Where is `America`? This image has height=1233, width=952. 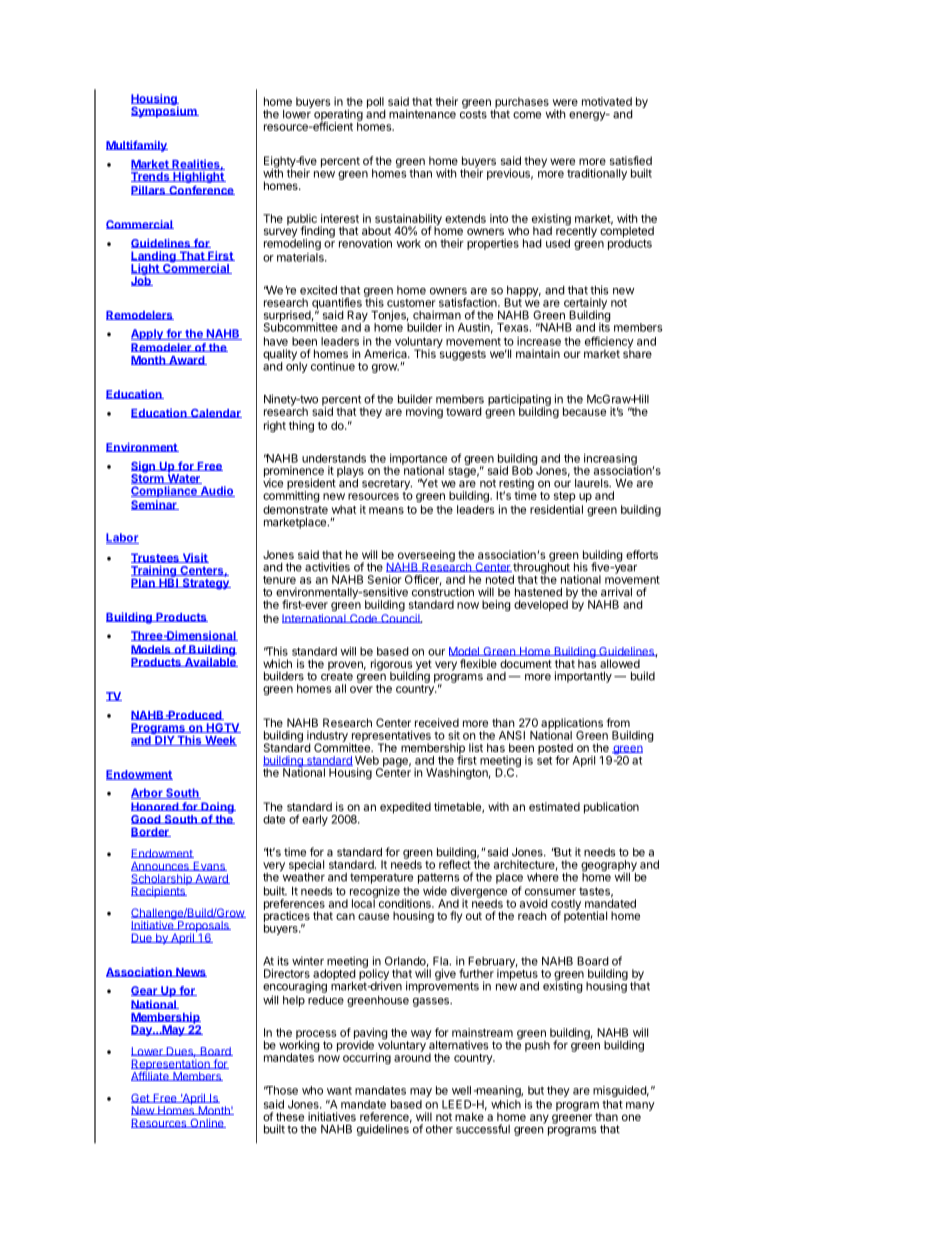 America is located at coordinates (386, 353).
